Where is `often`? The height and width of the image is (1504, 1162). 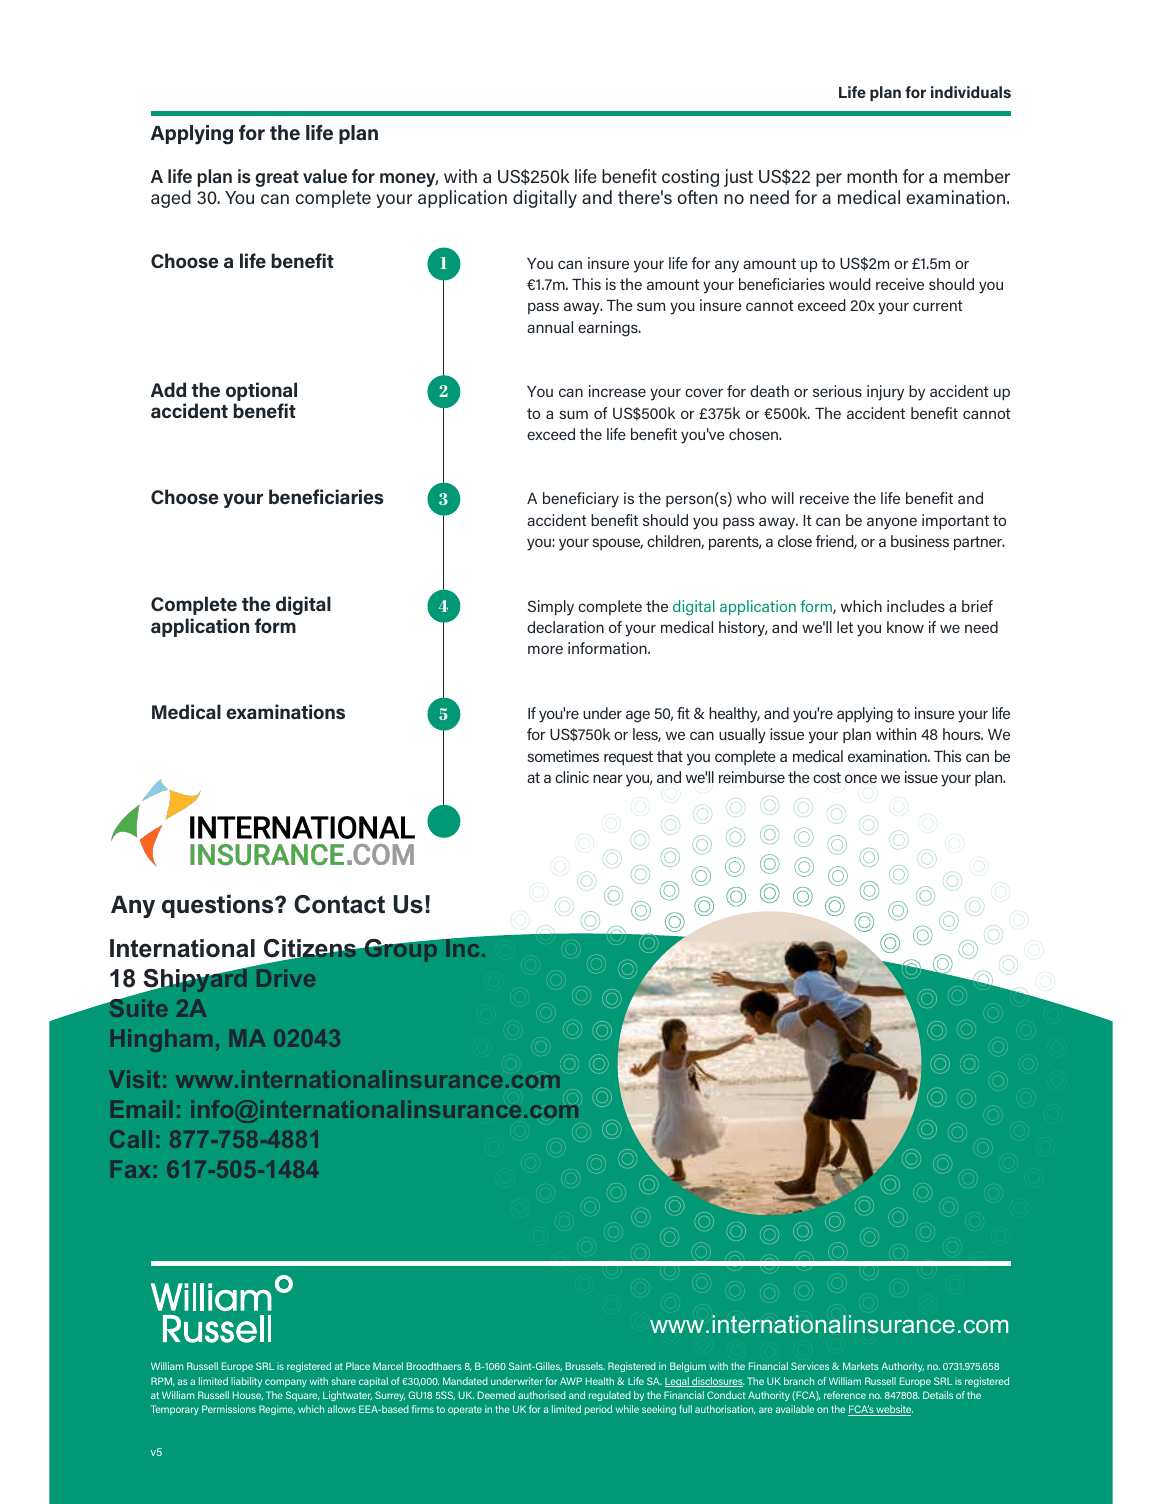 often is located at coordinates (697, 197).
